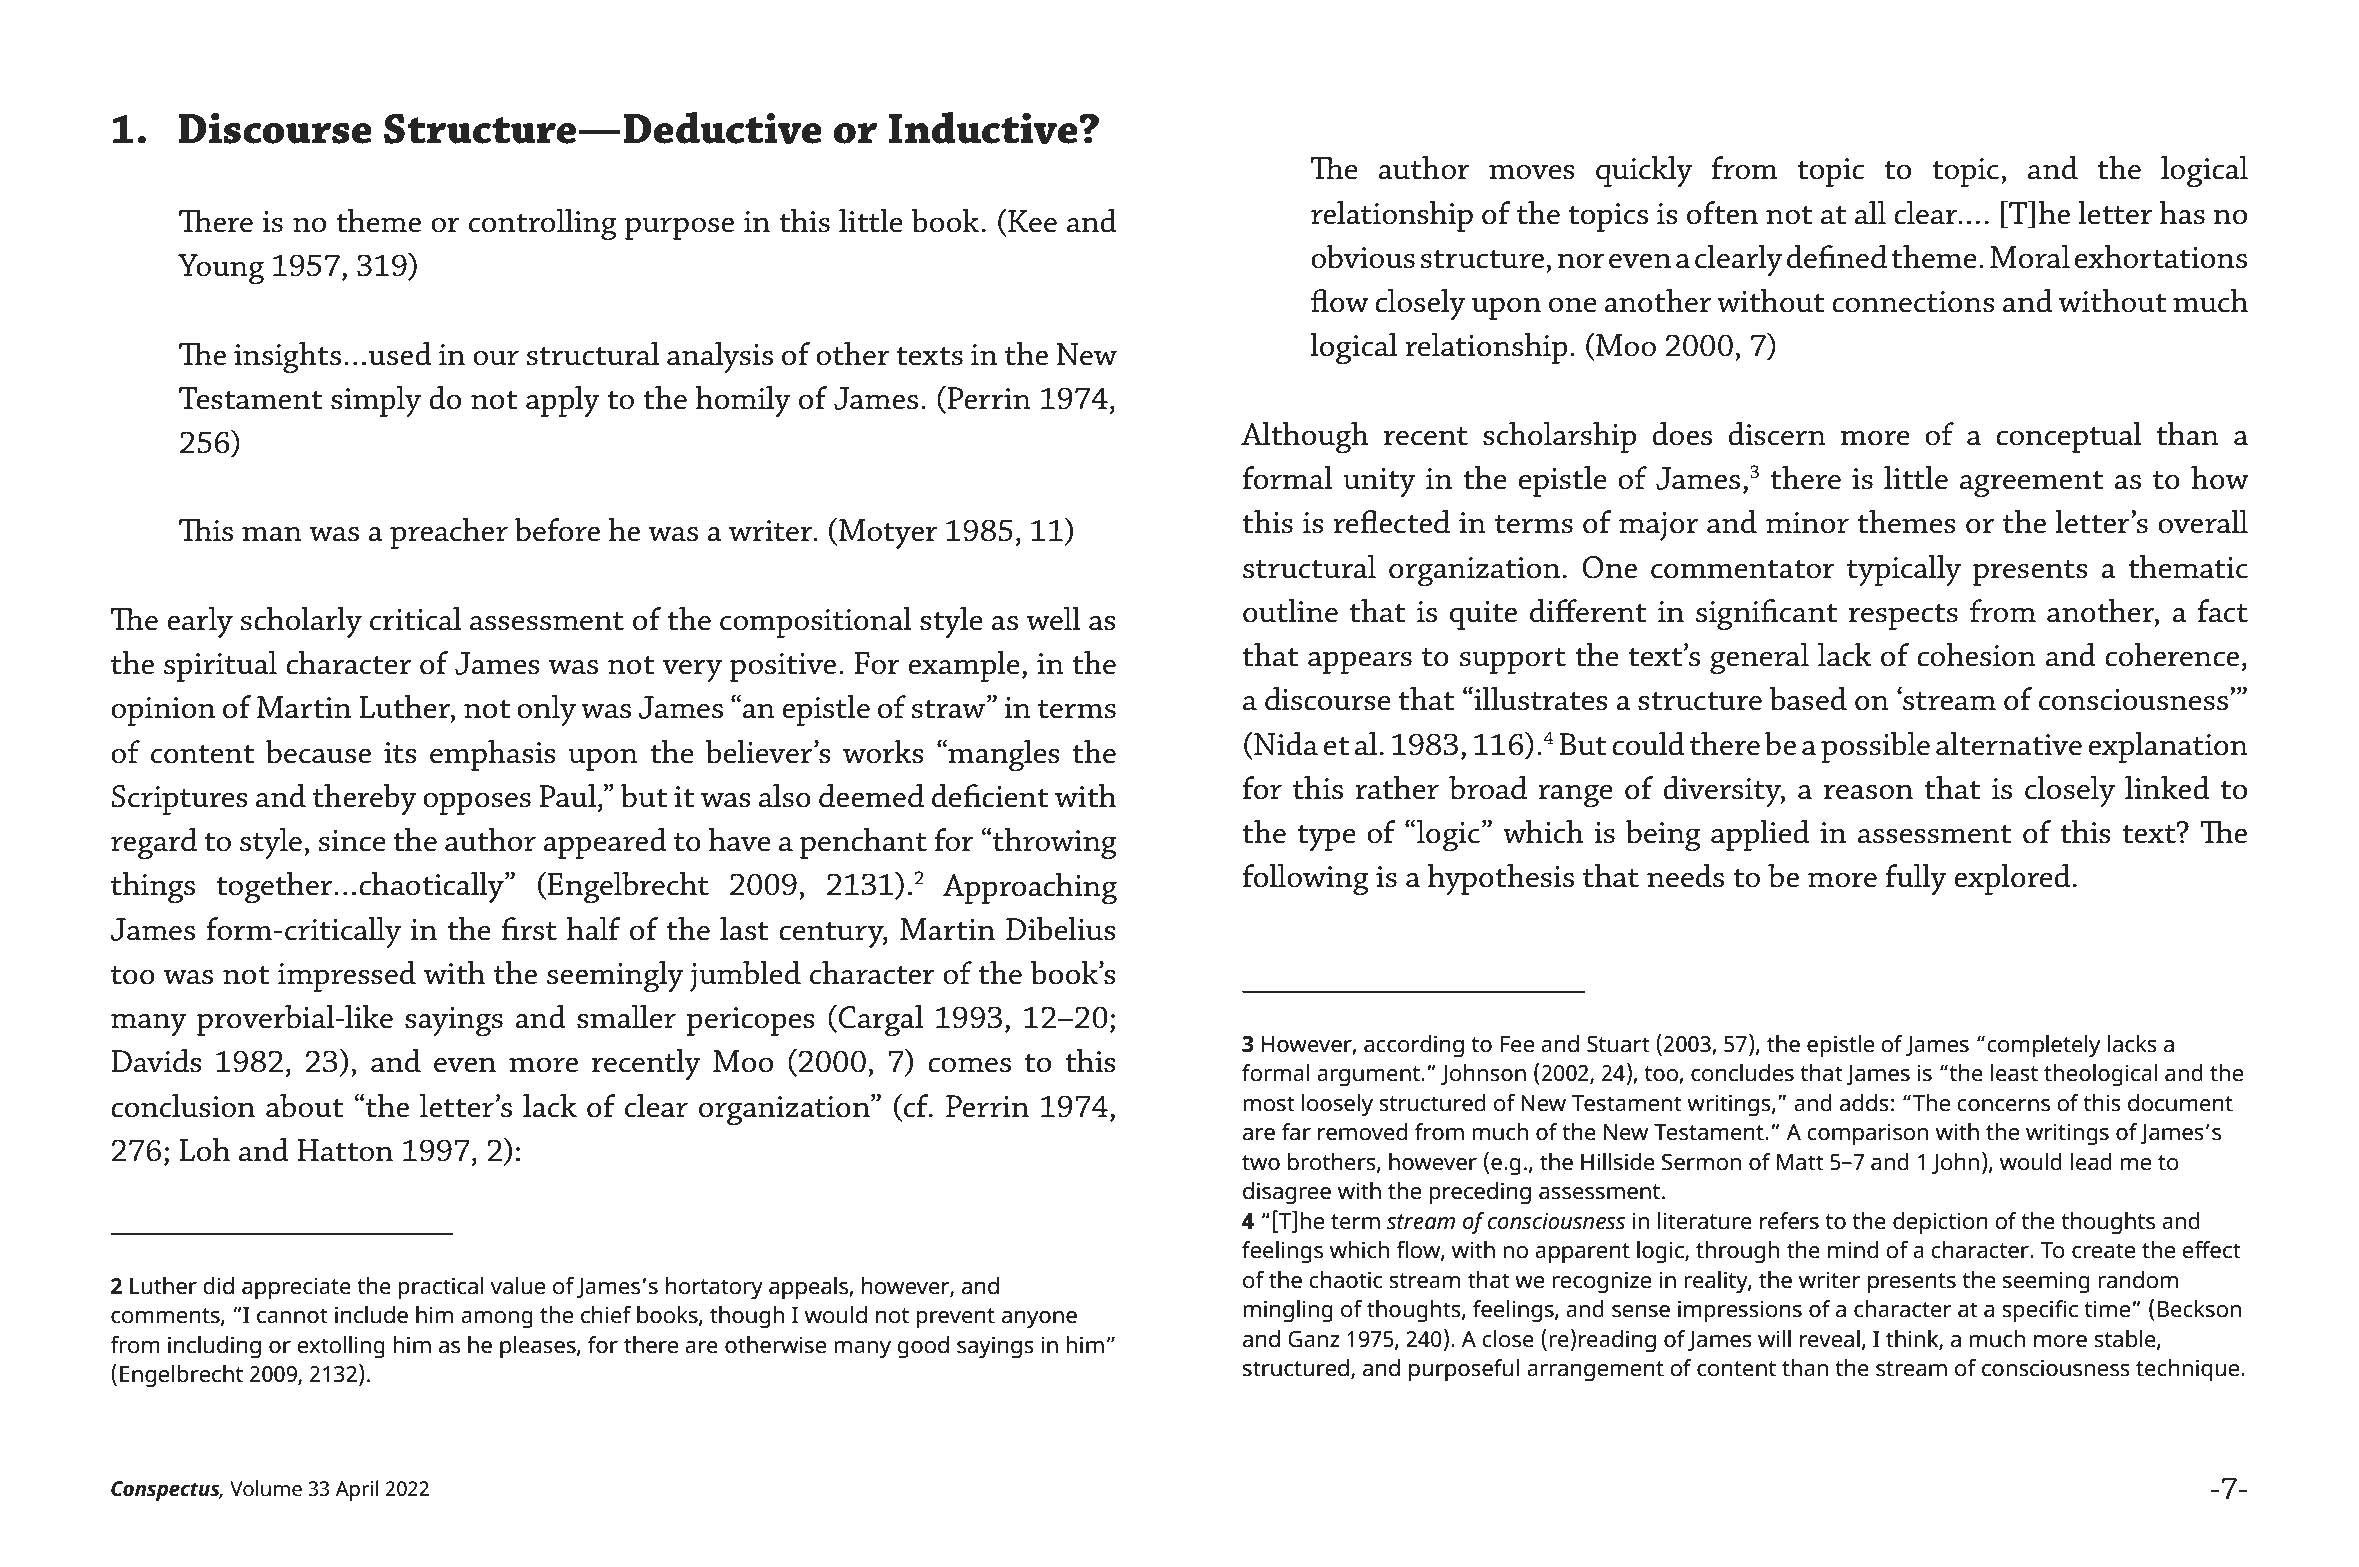  Describe the element at coordinates (543, 224) in the screenshot. I see `controlling` at that location.
